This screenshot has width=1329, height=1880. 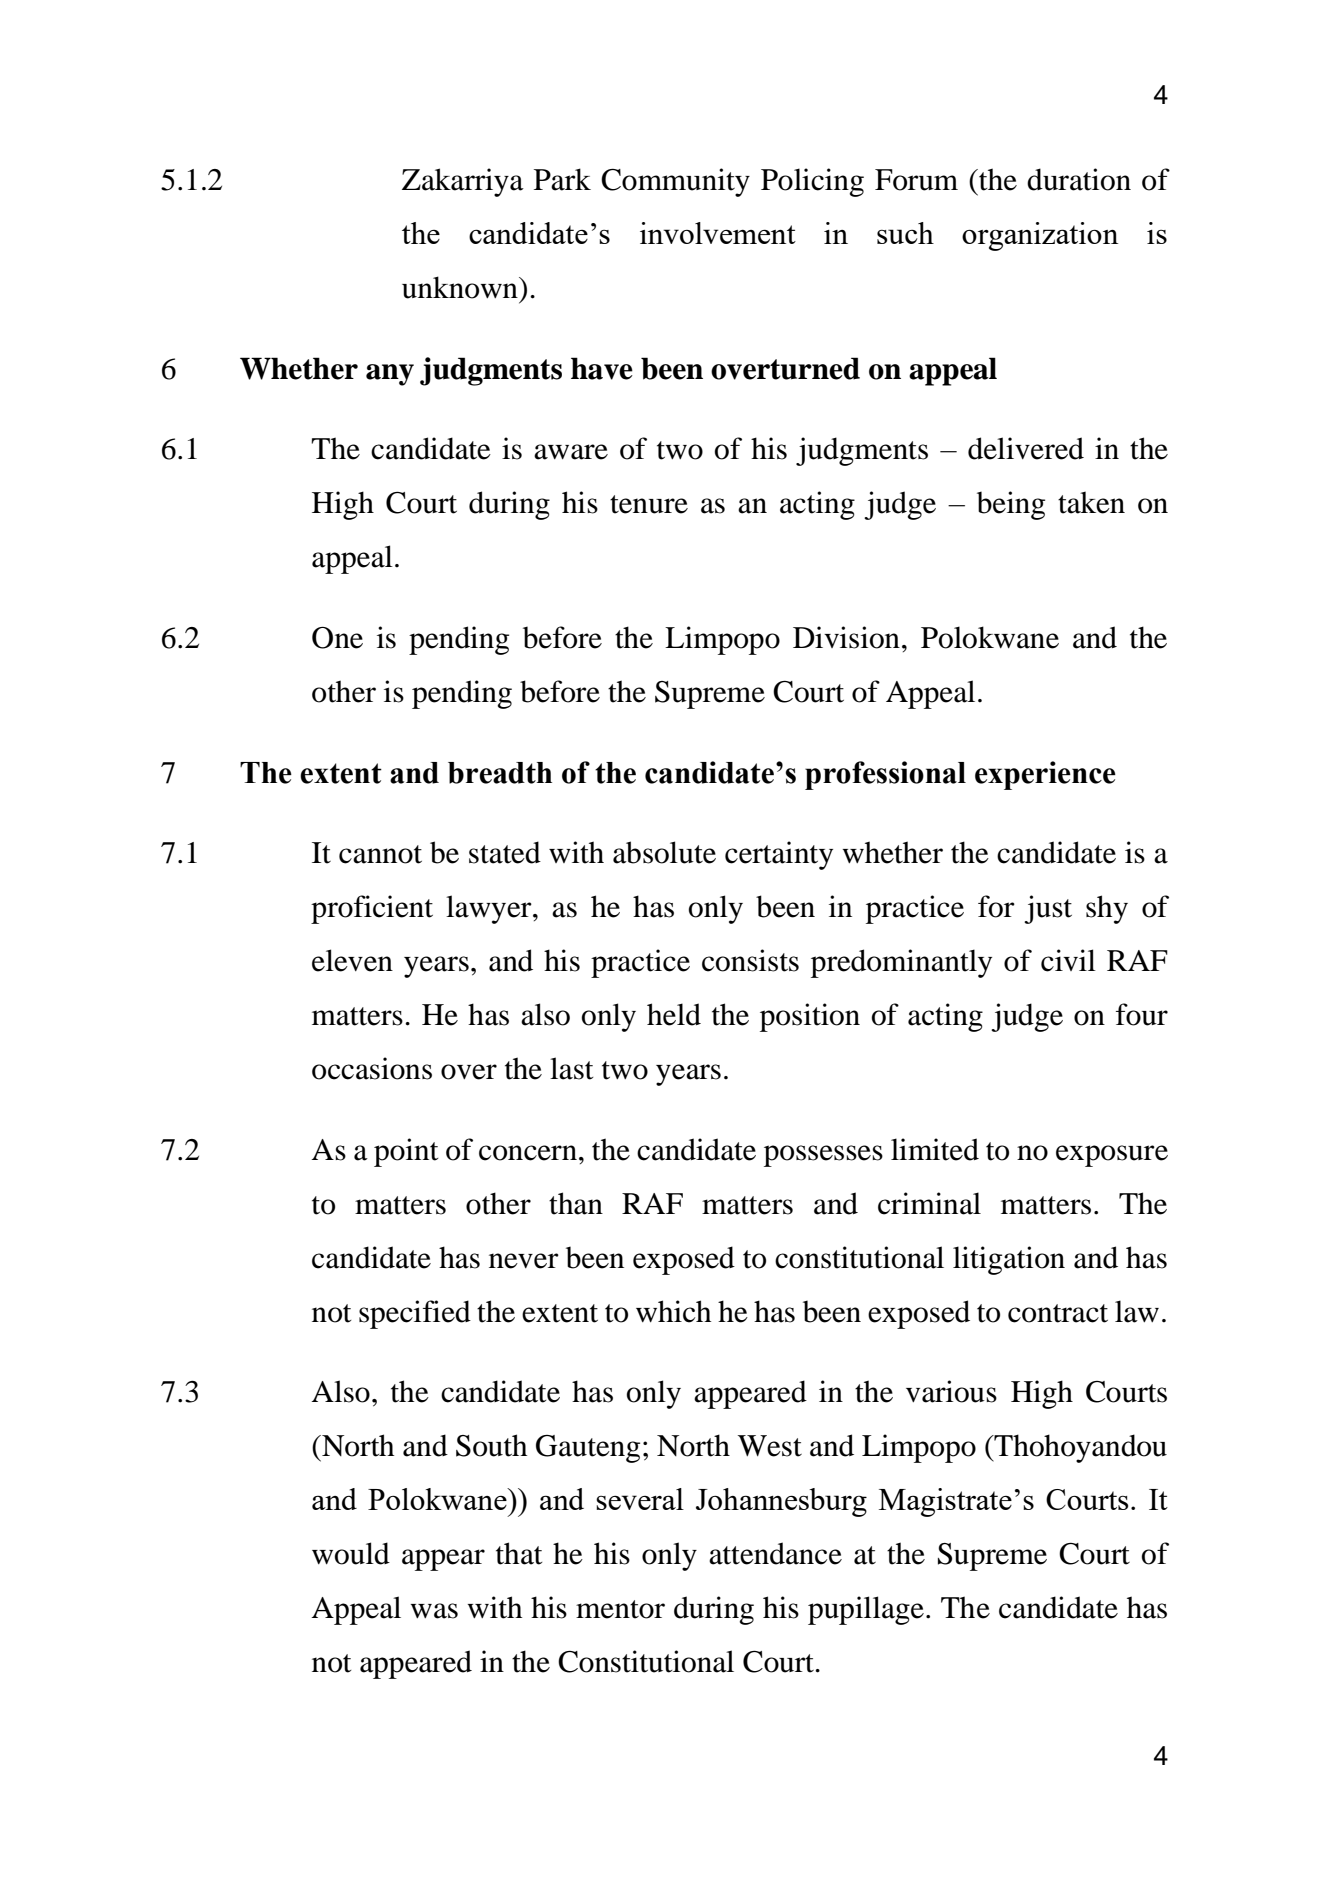 What do you see at coordinates (779, 855) in the screenshot?
I see `certainty` at bounding box center [779, 855].
